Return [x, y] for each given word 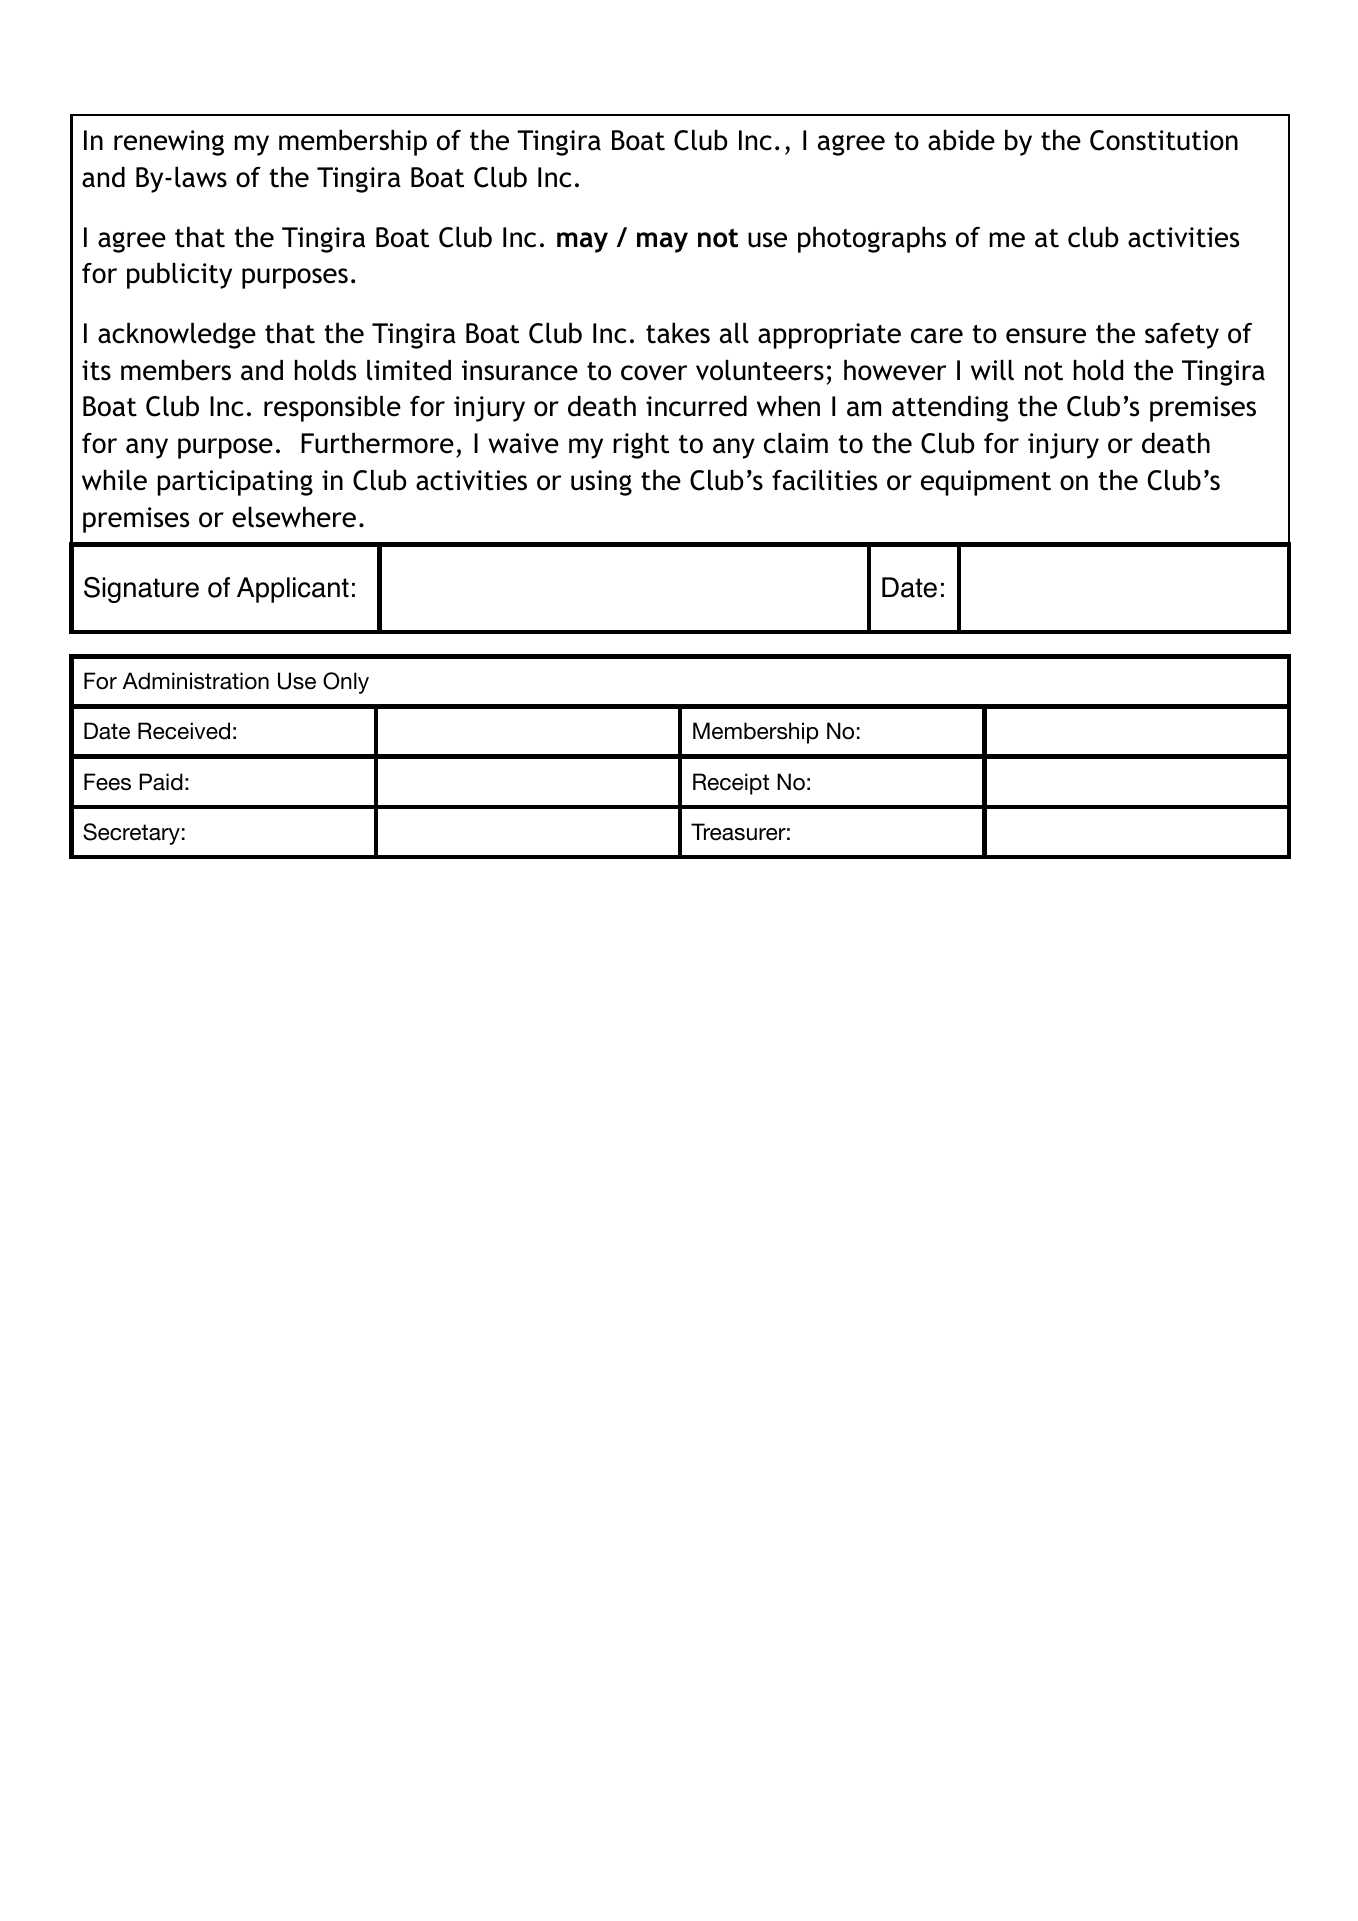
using [601, 483]
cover [654, 373]
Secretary [131, 834]
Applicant [293, 590]
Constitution [1164, 140]
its [96, 370]
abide [961, 140]
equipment [986, 483]
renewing [169, 143]
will [992, 370]
